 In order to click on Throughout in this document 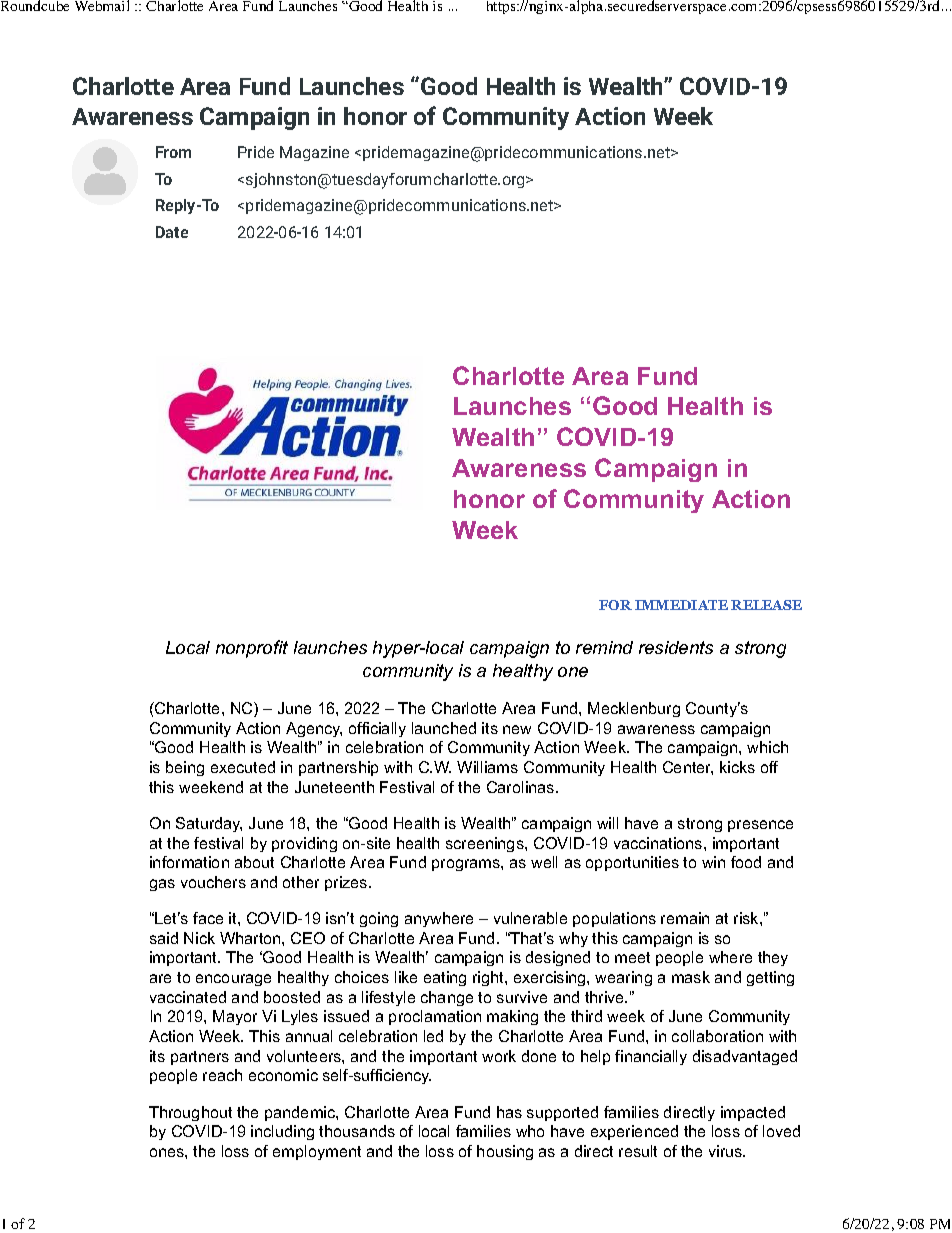, I will do `click(190, 1113)`.
